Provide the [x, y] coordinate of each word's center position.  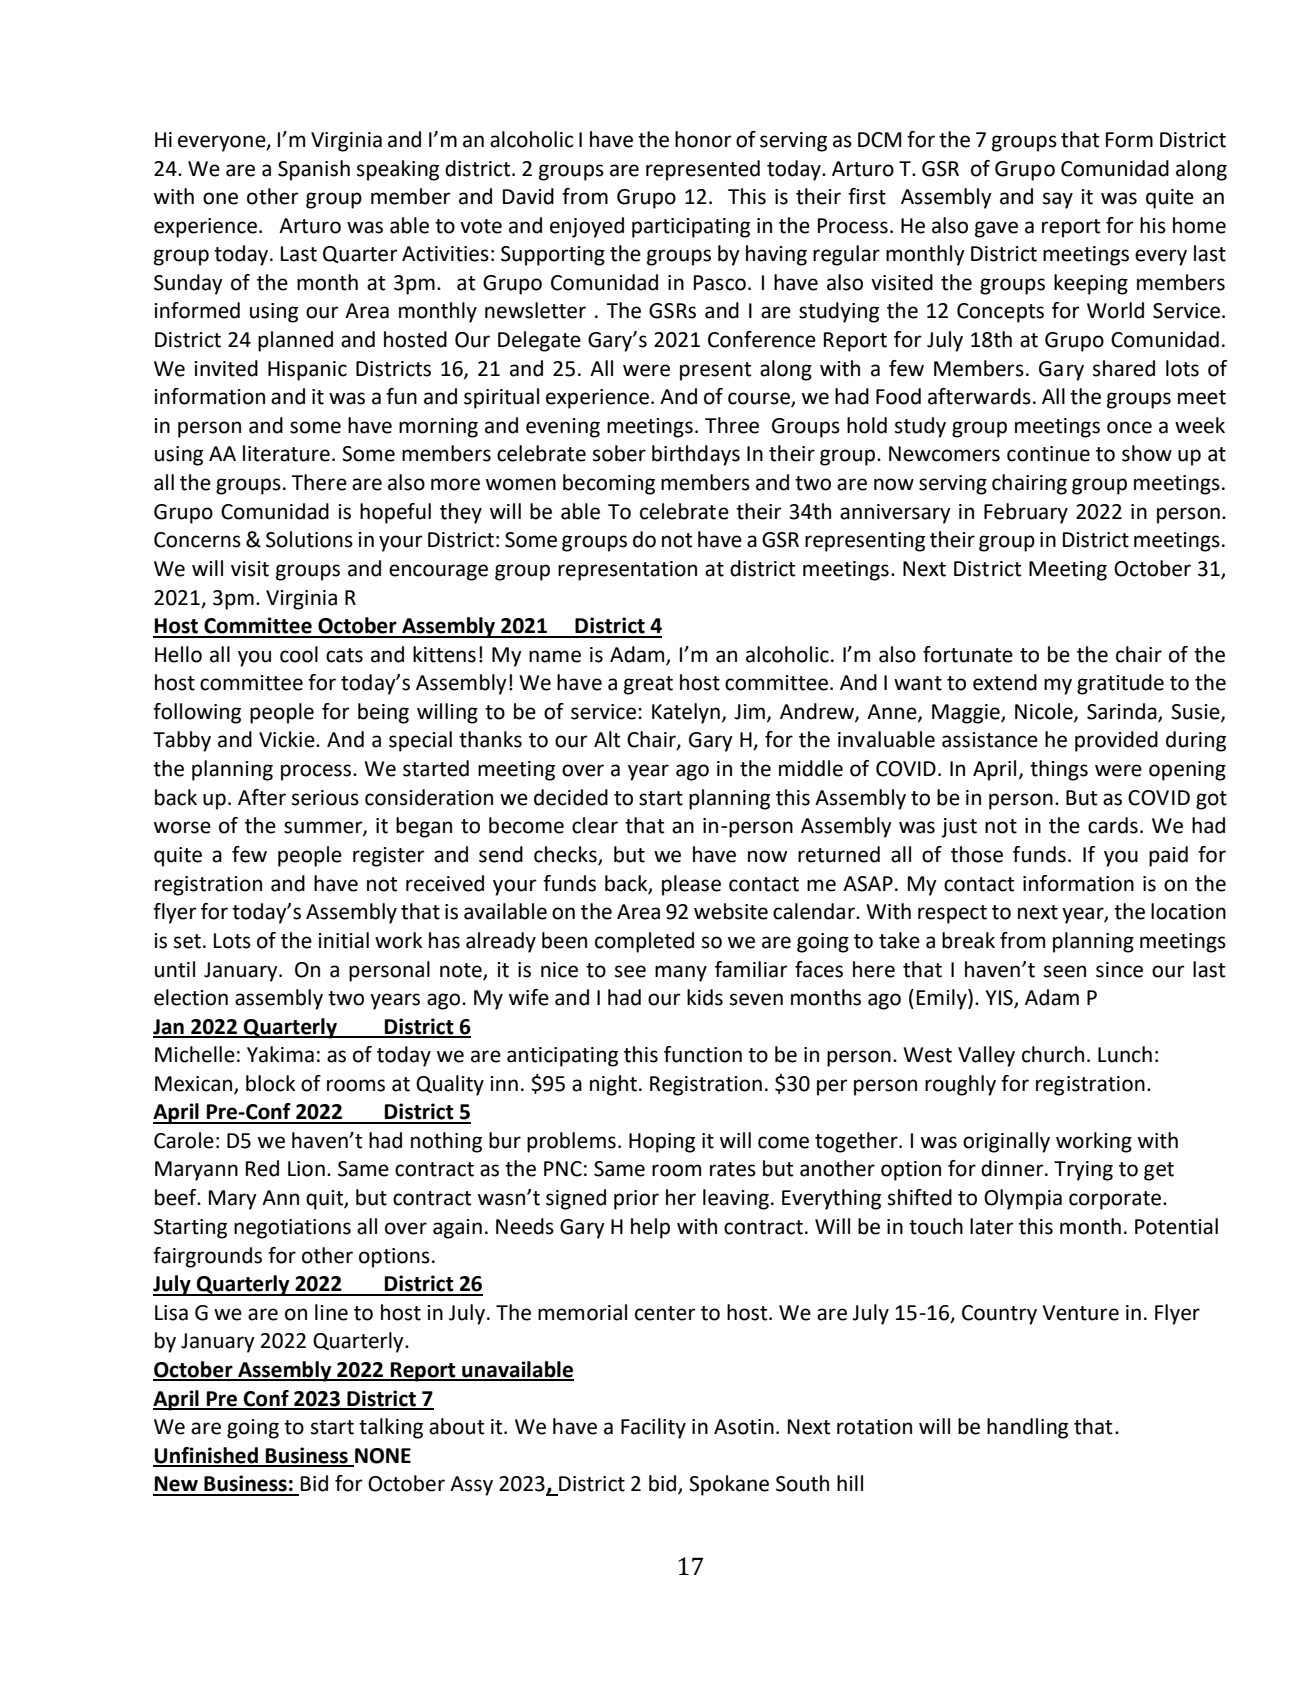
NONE [382, 1457]
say [1058, 200]
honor [703, 139]
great [648, 685]
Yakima [280, 1054]
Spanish [314, 170]
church [1053, 1054]
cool [299, 654]
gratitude [1120, 684]
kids [705, 997]
